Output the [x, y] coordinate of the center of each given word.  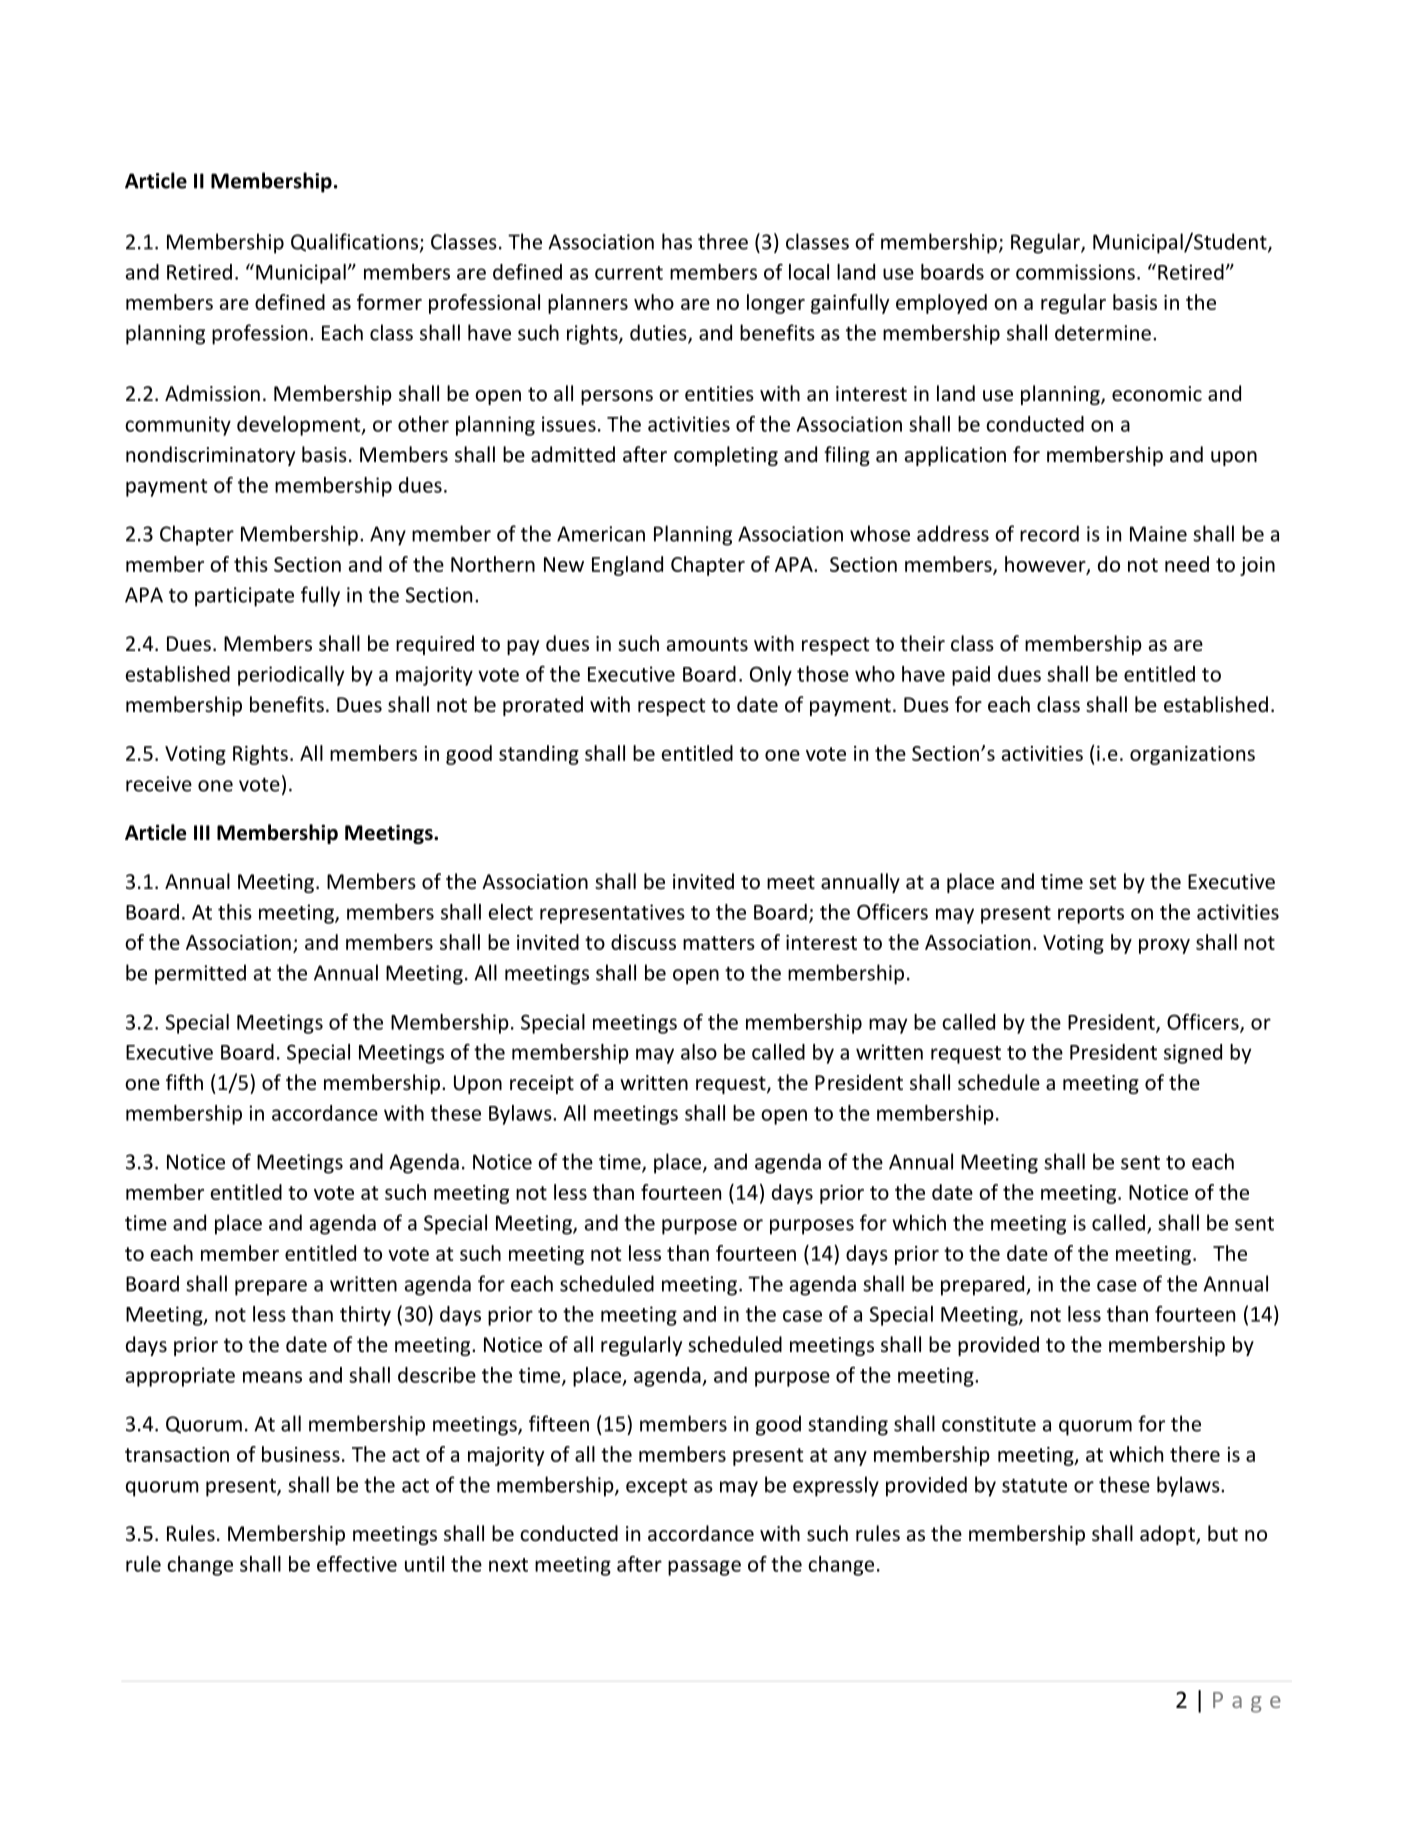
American [601, 534]
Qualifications [354, 242]
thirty [365, 1316]
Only [771, 676]
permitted [200, 974]
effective [357, 1564]
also [699, 1052]
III [202, 832]
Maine [1158, 534]
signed [1193, 1054]
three [723, 241]
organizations [1192, 755]
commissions [1075, 272]
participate [244, 597]
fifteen [559, 1423]
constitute [989, 1424]
